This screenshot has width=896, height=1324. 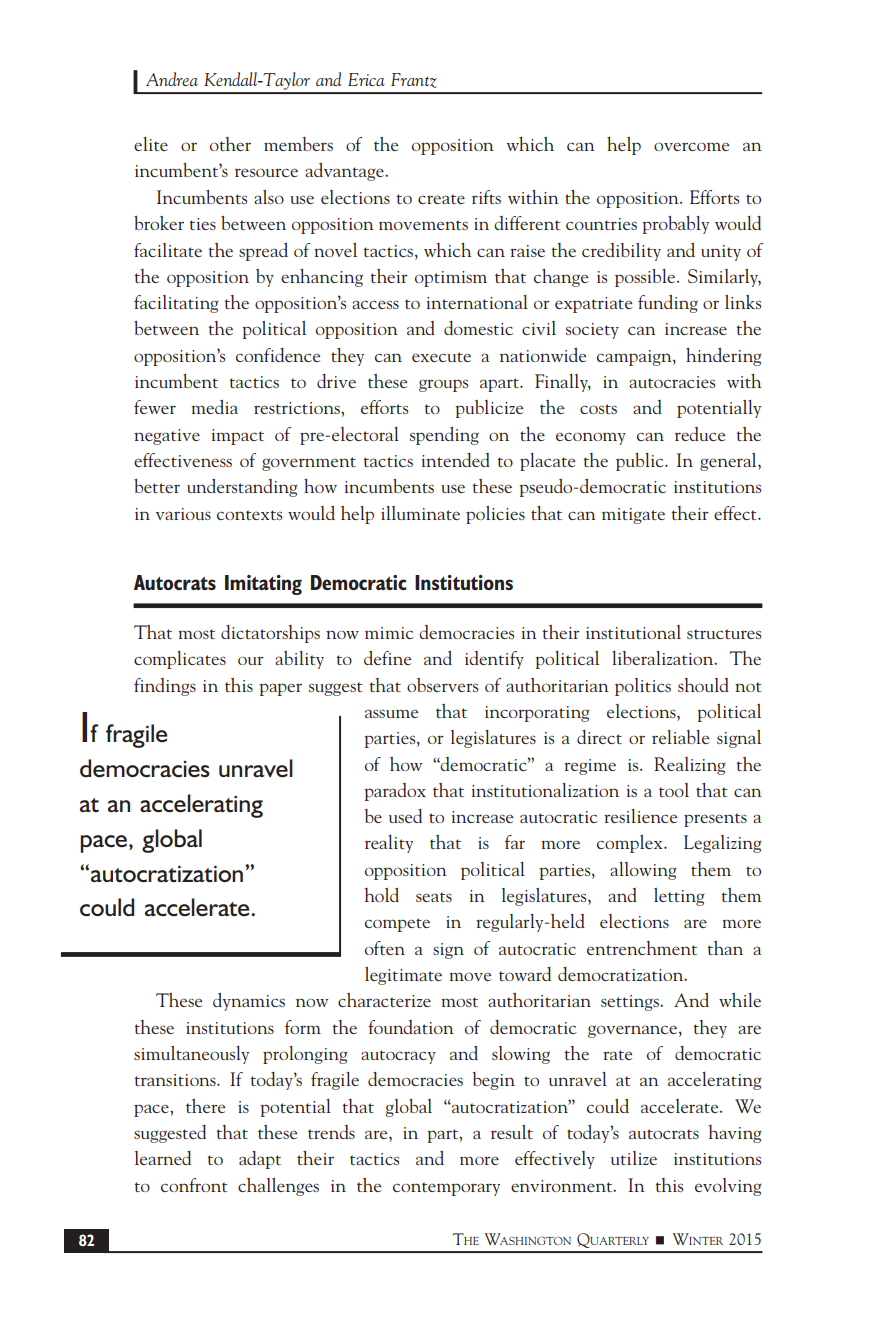 What do you see at coordinates (691, 146) in the screenshot?
I see `overcome` at bounding box center [691, 146].
